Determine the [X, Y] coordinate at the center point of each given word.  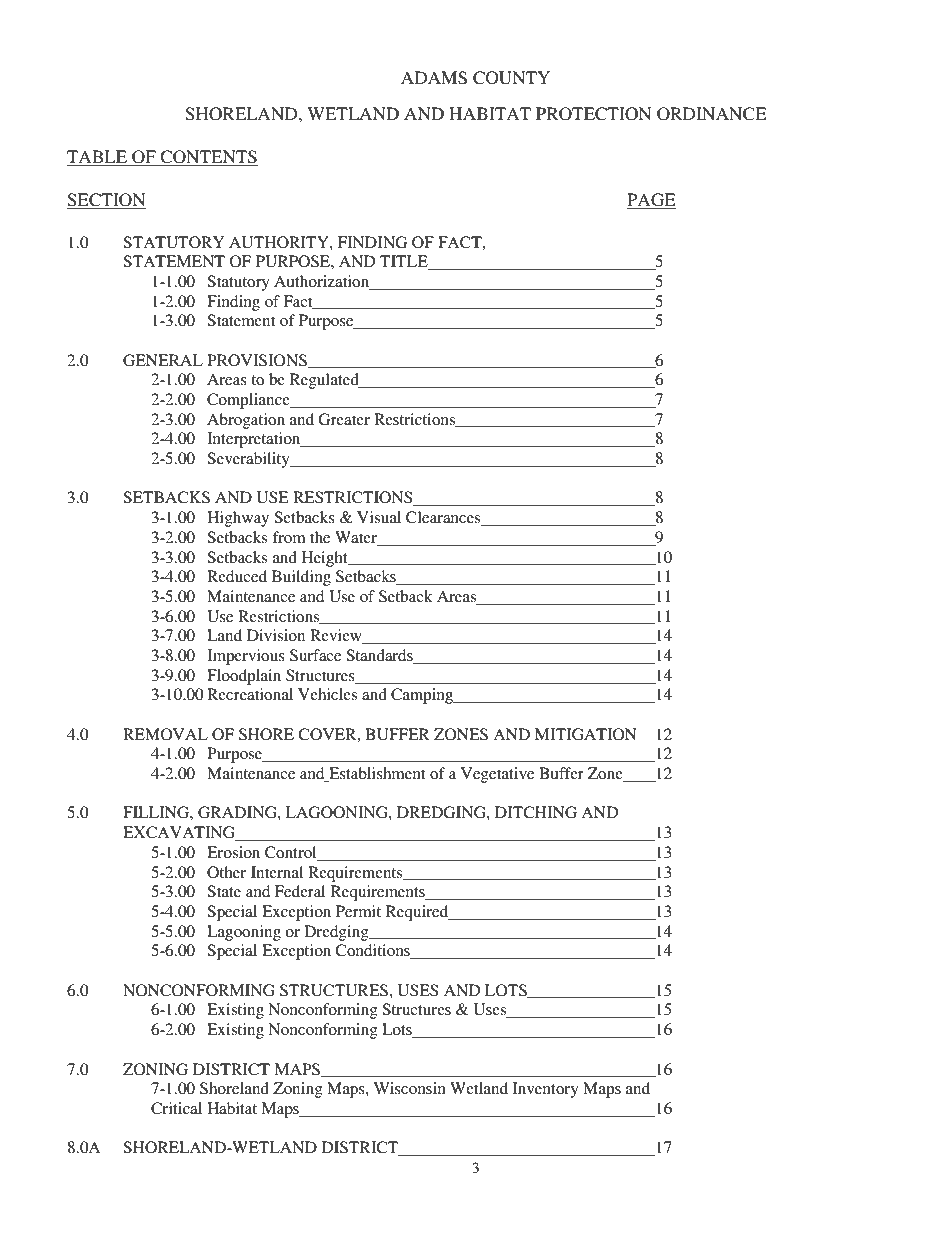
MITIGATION [586, 734]
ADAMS [434, 78]
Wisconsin [410, 1088]
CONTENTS [208, 158]
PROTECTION [594, 114]
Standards [380, 656]
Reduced [237, 576]
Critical [176, 1108]
